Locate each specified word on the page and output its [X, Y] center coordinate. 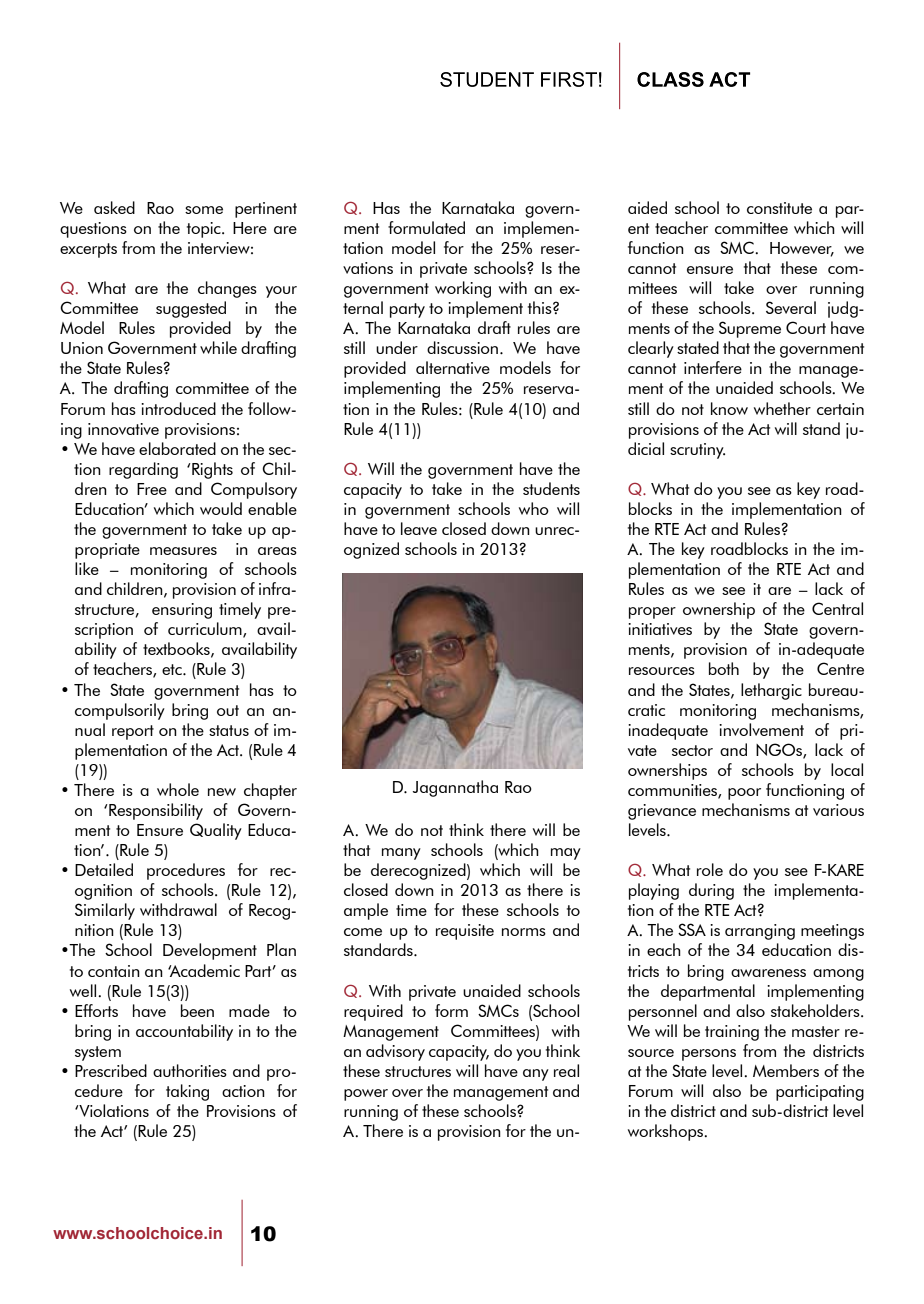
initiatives [660, 629]
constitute [779, 208]
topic [205, 230]
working [463, 289]
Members [786, 1070]
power [366, 1095]
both [724, 668]
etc [173, 669]
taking [187, 1092]
